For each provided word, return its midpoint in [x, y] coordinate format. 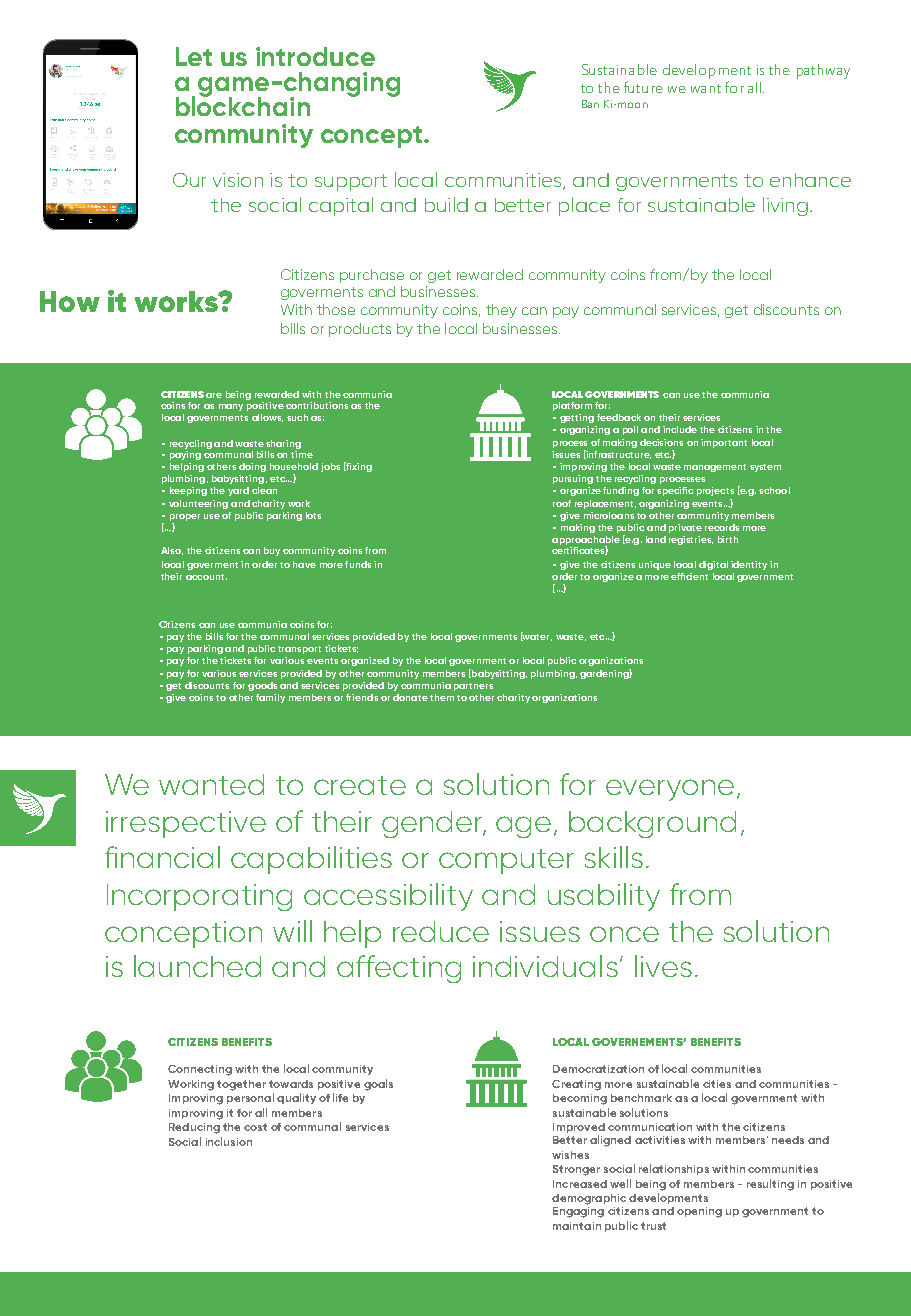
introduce [315, 56]
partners [473, 687]
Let [194, 56]
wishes [570, 1155]
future [643, 87]
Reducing [194, 1128]
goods [262, 686]
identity [749, 565]
